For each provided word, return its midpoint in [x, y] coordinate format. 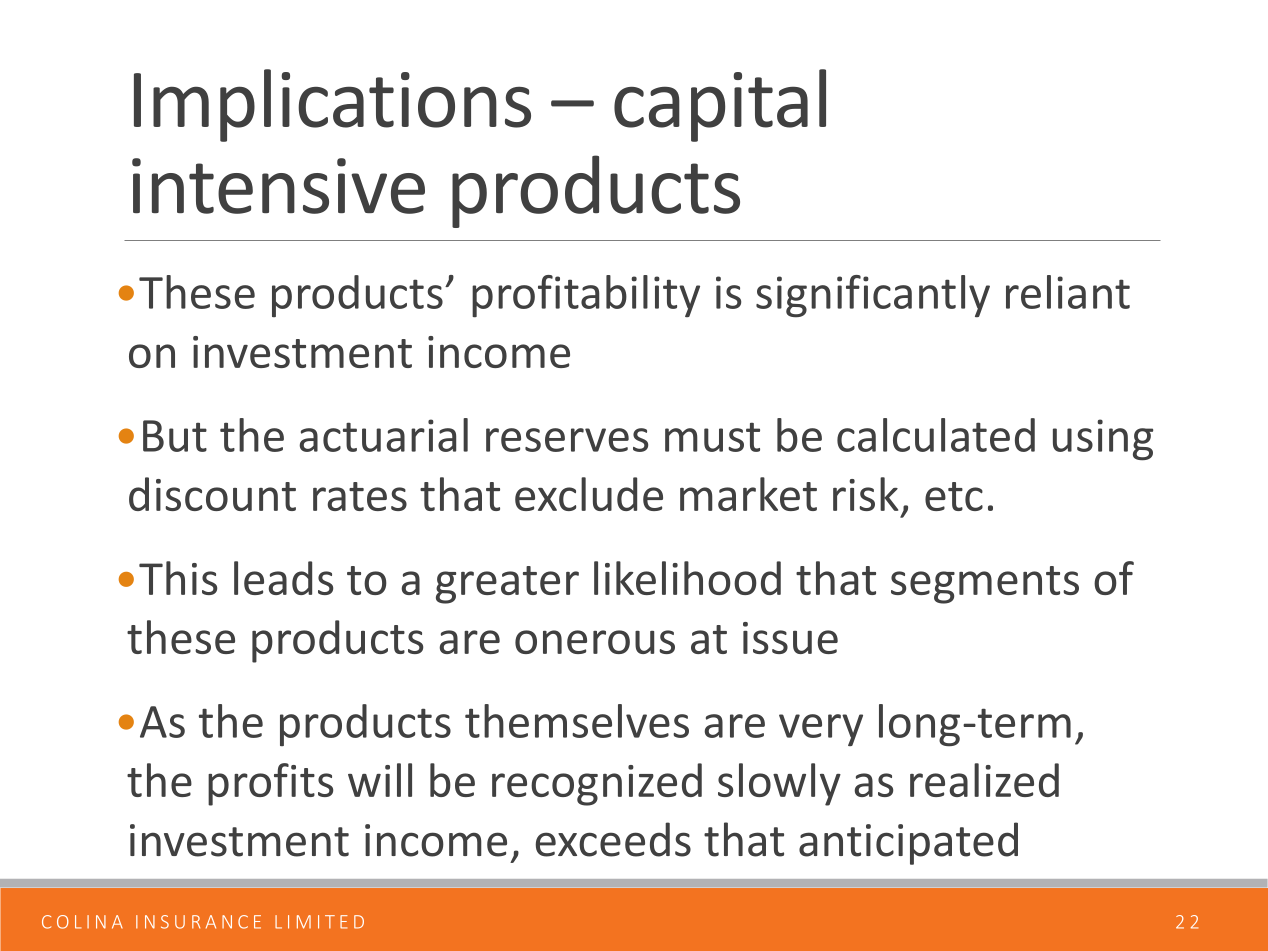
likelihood [687, 578]
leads [283, 578]
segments [985, 585]
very [821, 730]
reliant [1068, 292]
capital [720, 105]
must [712, 437]
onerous [595, 642]
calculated [936, 435]
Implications [332, 105]
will [380, 780]
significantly [873, 296]
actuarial [383, 435]
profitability [586, 296]
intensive [278, 186]
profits [270, 784]
